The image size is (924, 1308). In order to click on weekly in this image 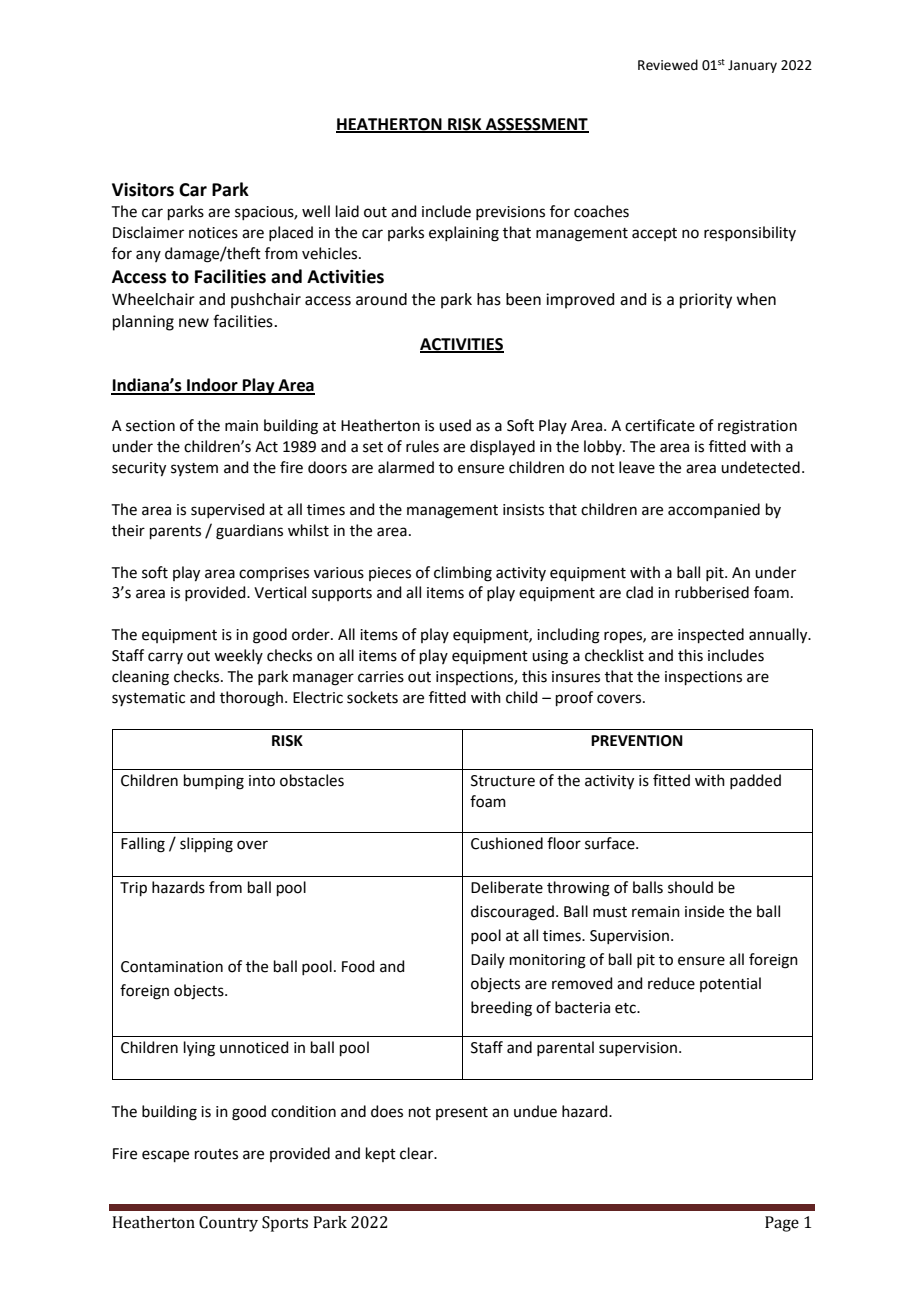, I will do `click(238, 656)`.
